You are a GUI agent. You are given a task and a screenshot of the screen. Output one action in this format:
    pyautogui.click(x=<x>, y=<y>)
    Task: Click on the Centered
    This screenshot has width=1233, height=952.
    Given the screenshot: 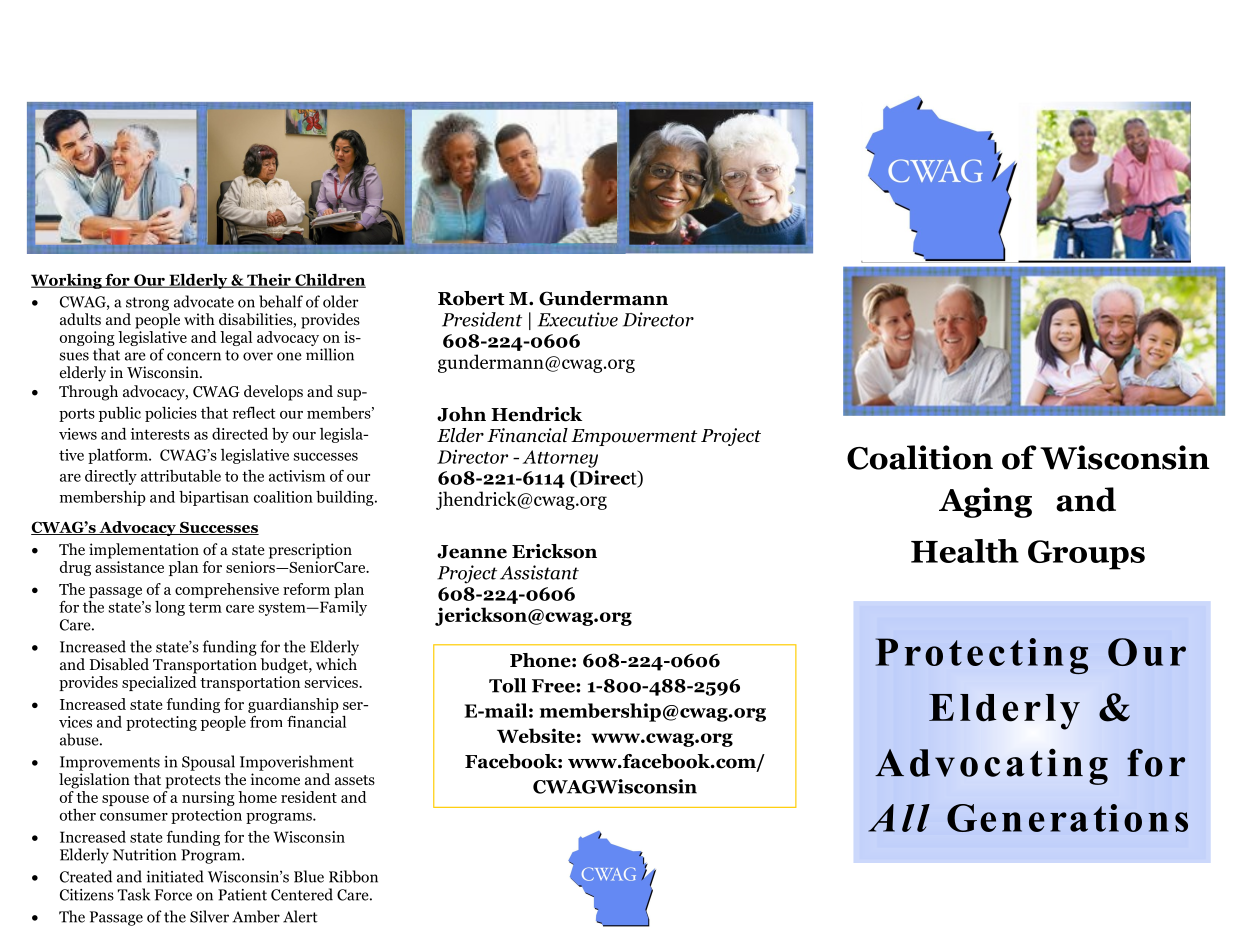 What is the action you would take?
    pyautogui.click(x=302, y=894)
